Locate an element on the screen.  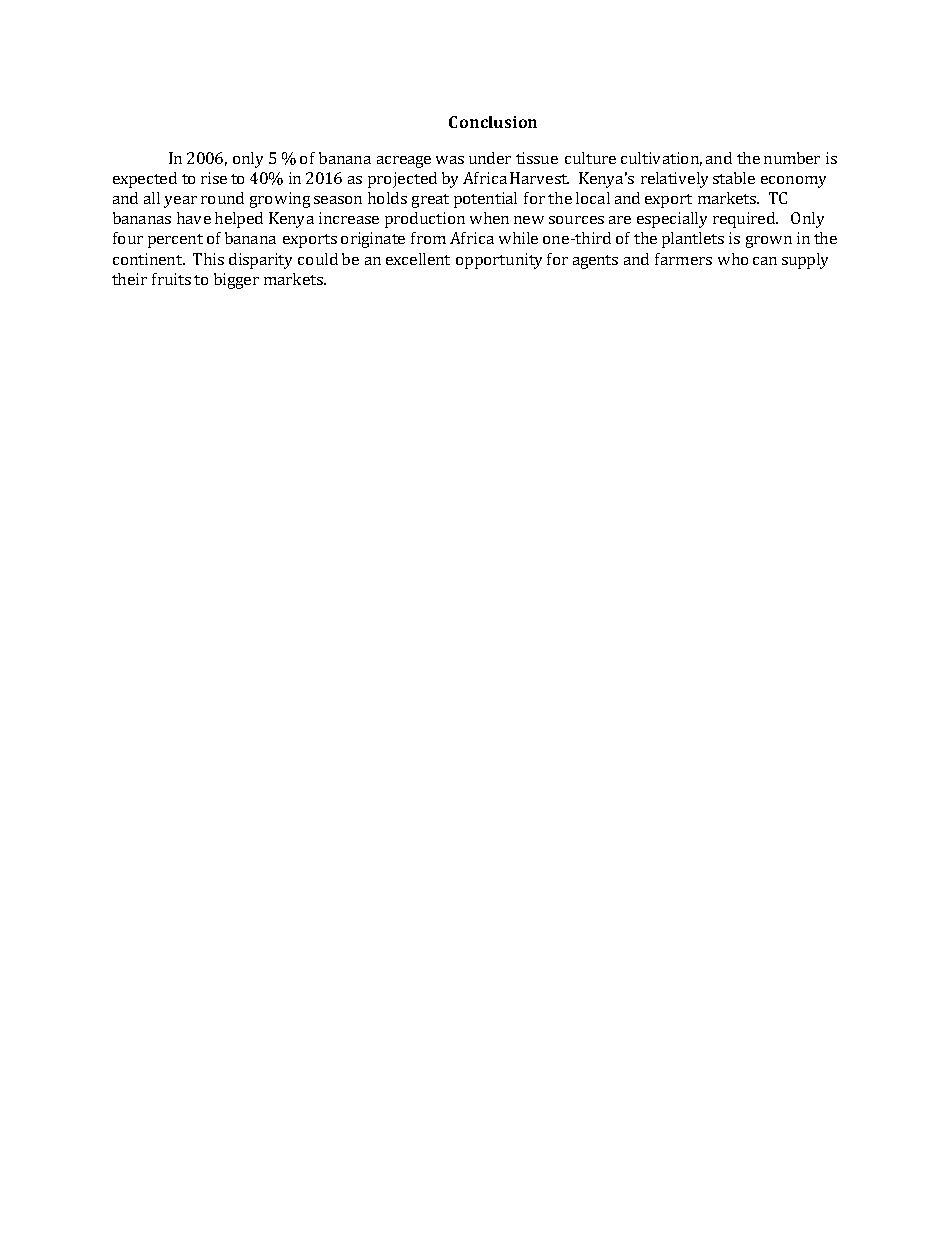
rise is located at coordinates (214, 178).
